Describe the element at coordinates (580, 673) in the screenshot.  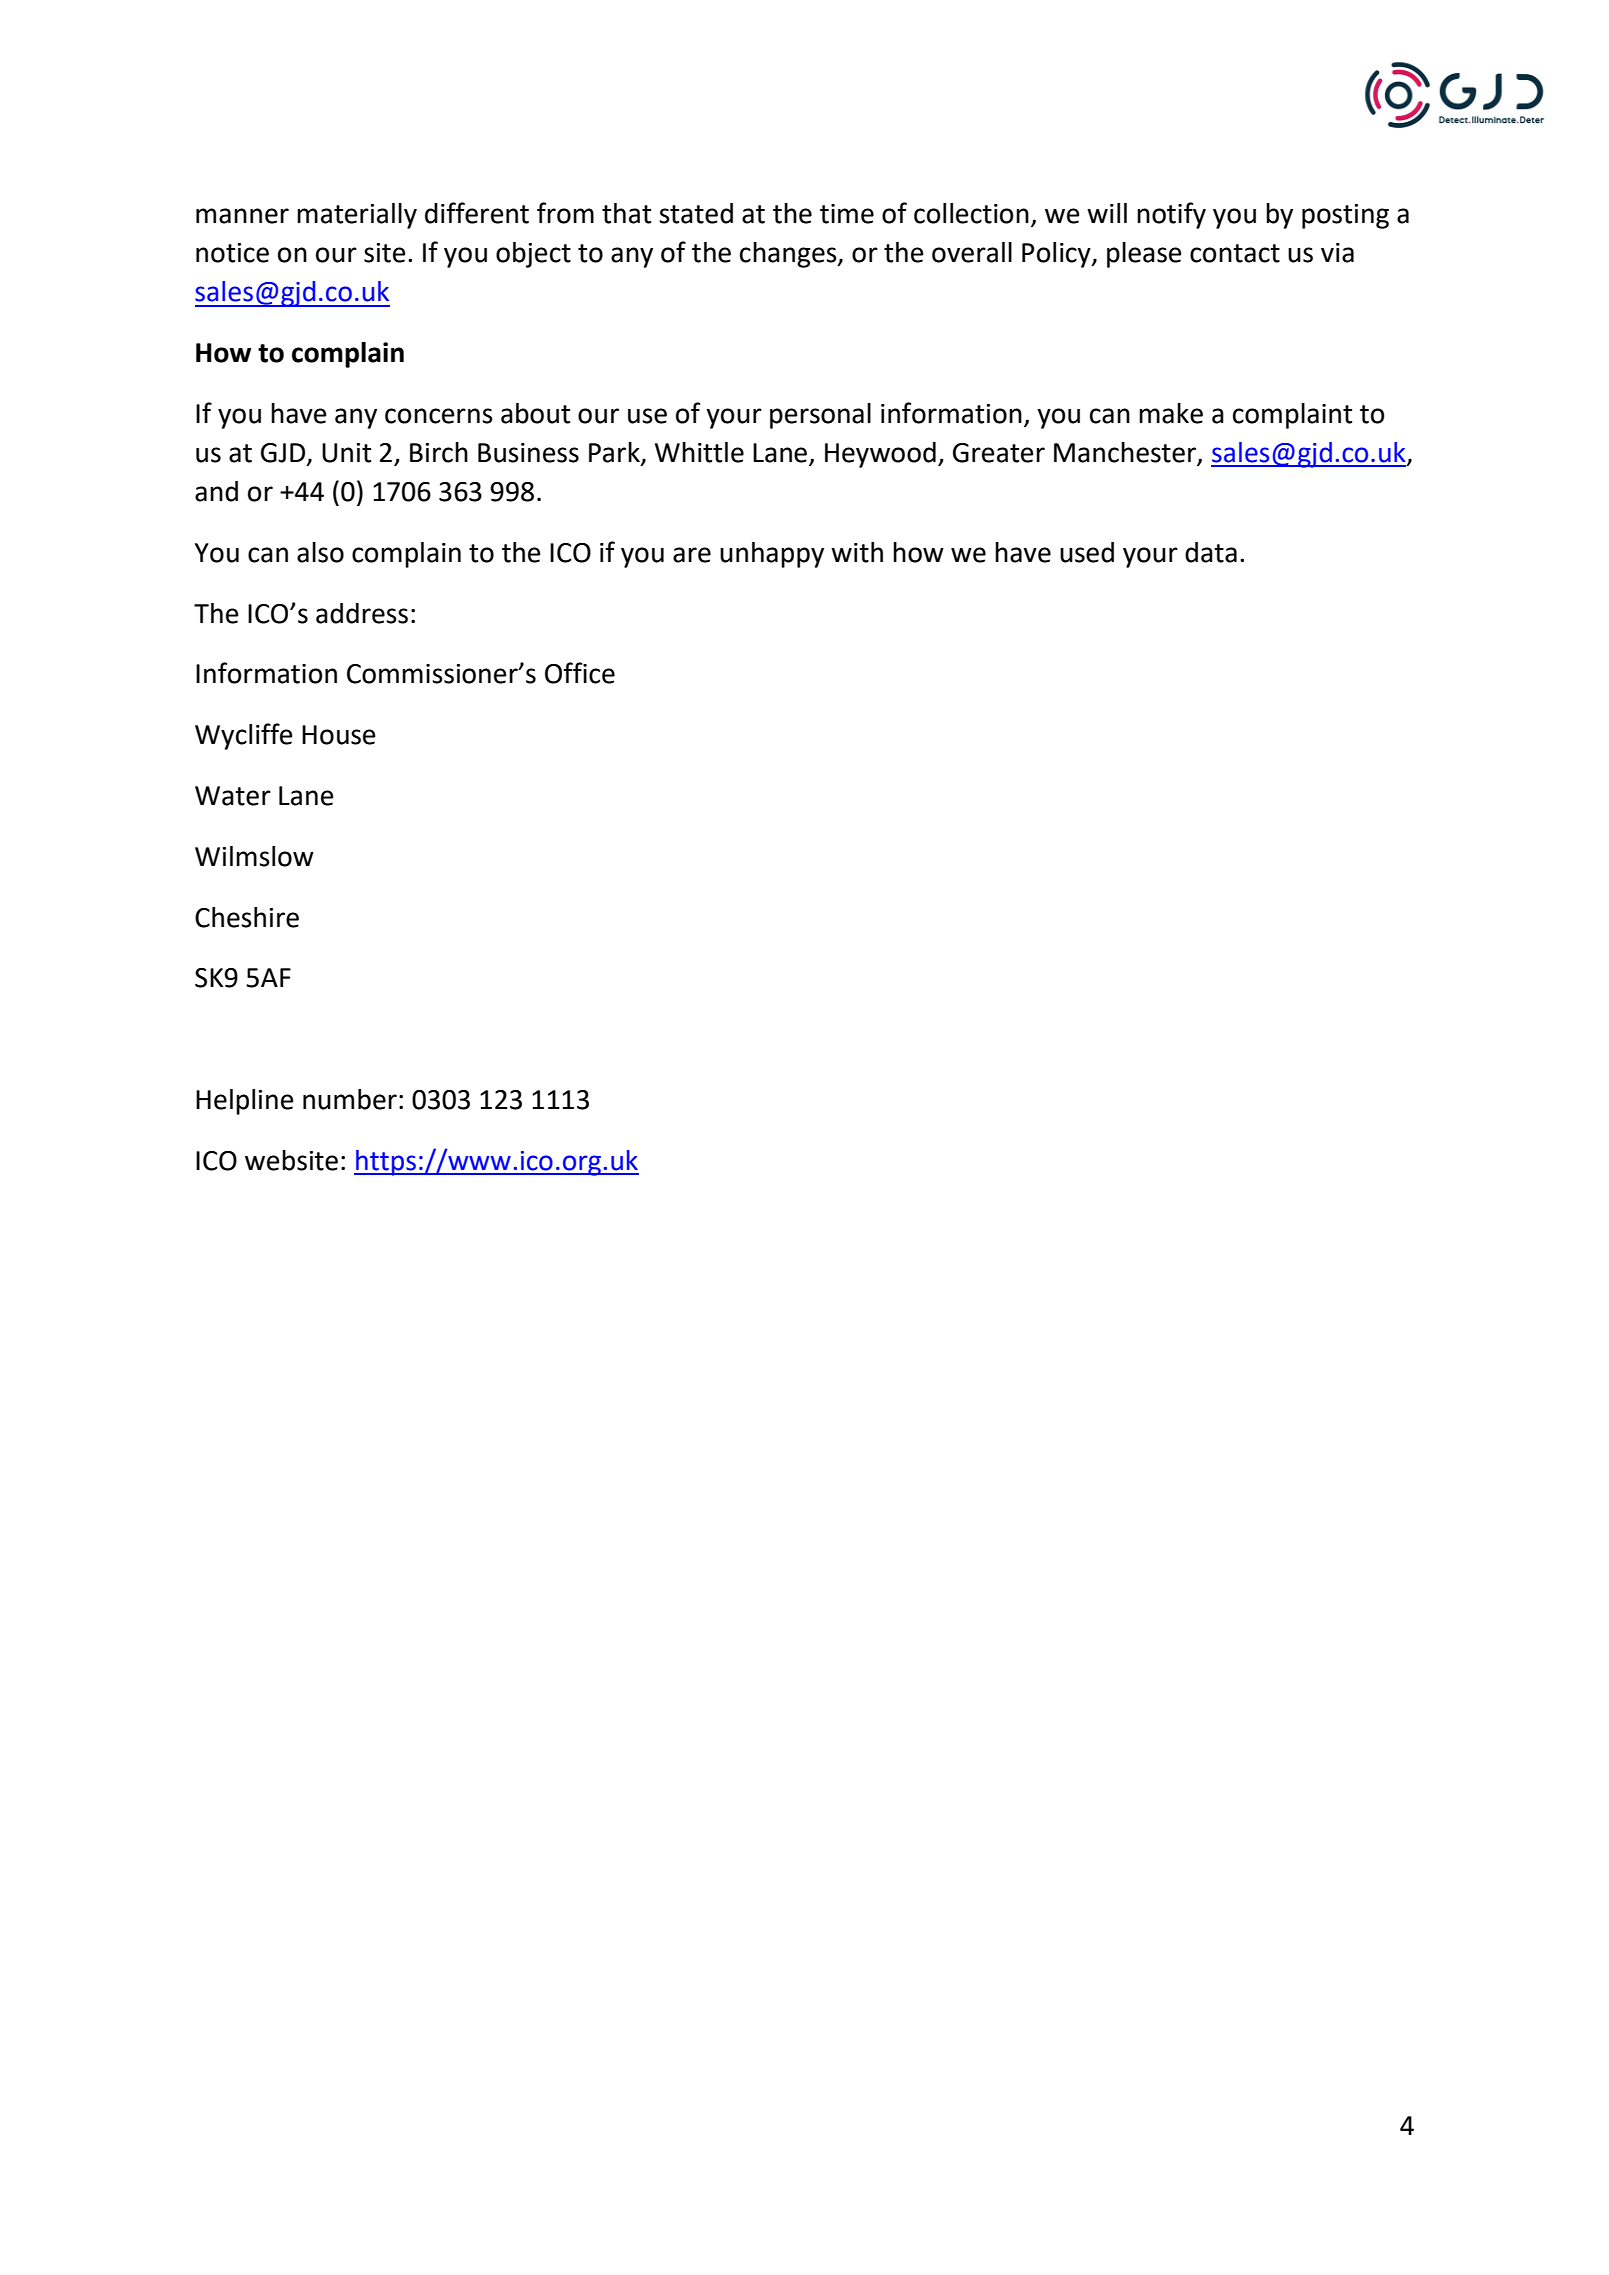
I see `Office` at that location.
